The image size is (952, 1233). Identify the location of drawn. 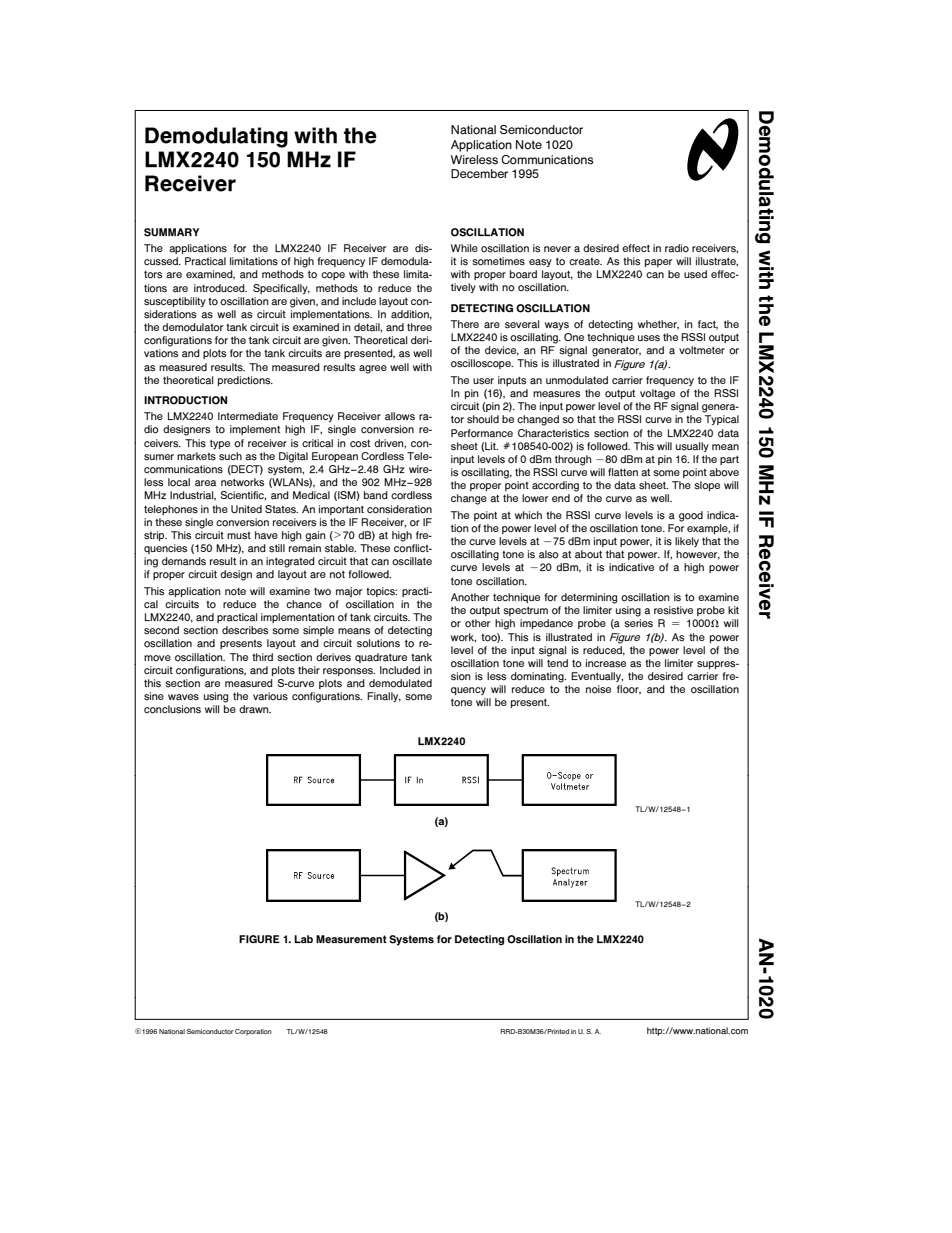
(255, 709).
